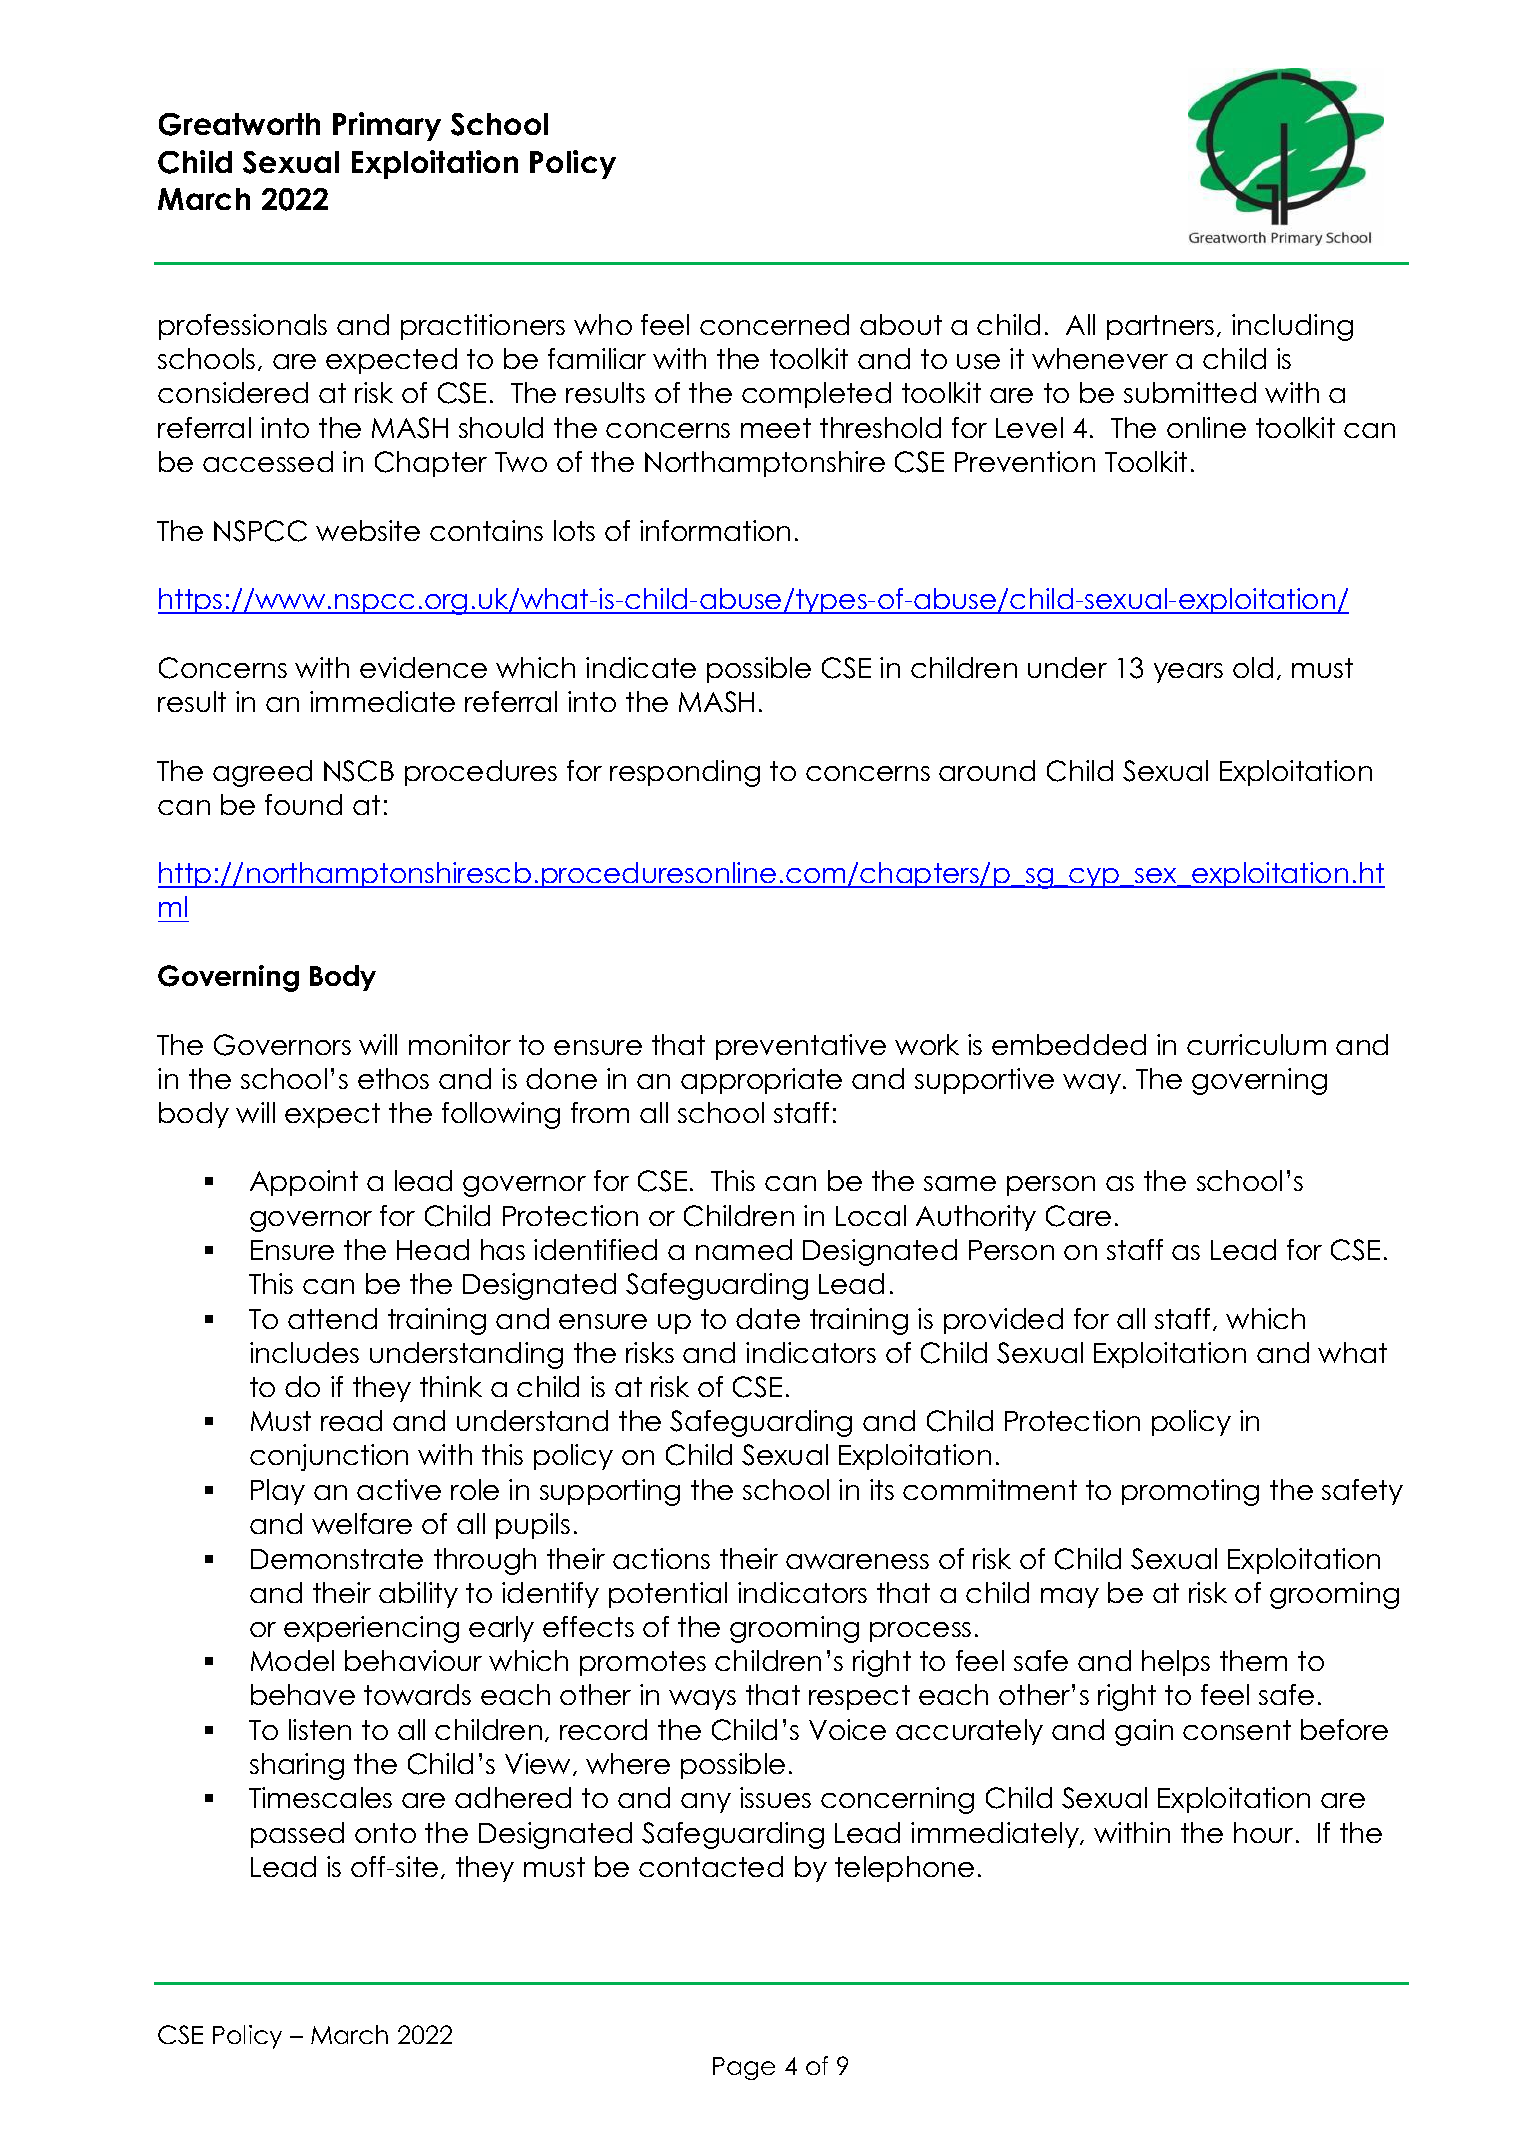 This screenshot has height=2140, width=1514. What do you see at coordinates (385, 1833) in the screenshot?
I see `onto` at bounding box center [385, 1833].
